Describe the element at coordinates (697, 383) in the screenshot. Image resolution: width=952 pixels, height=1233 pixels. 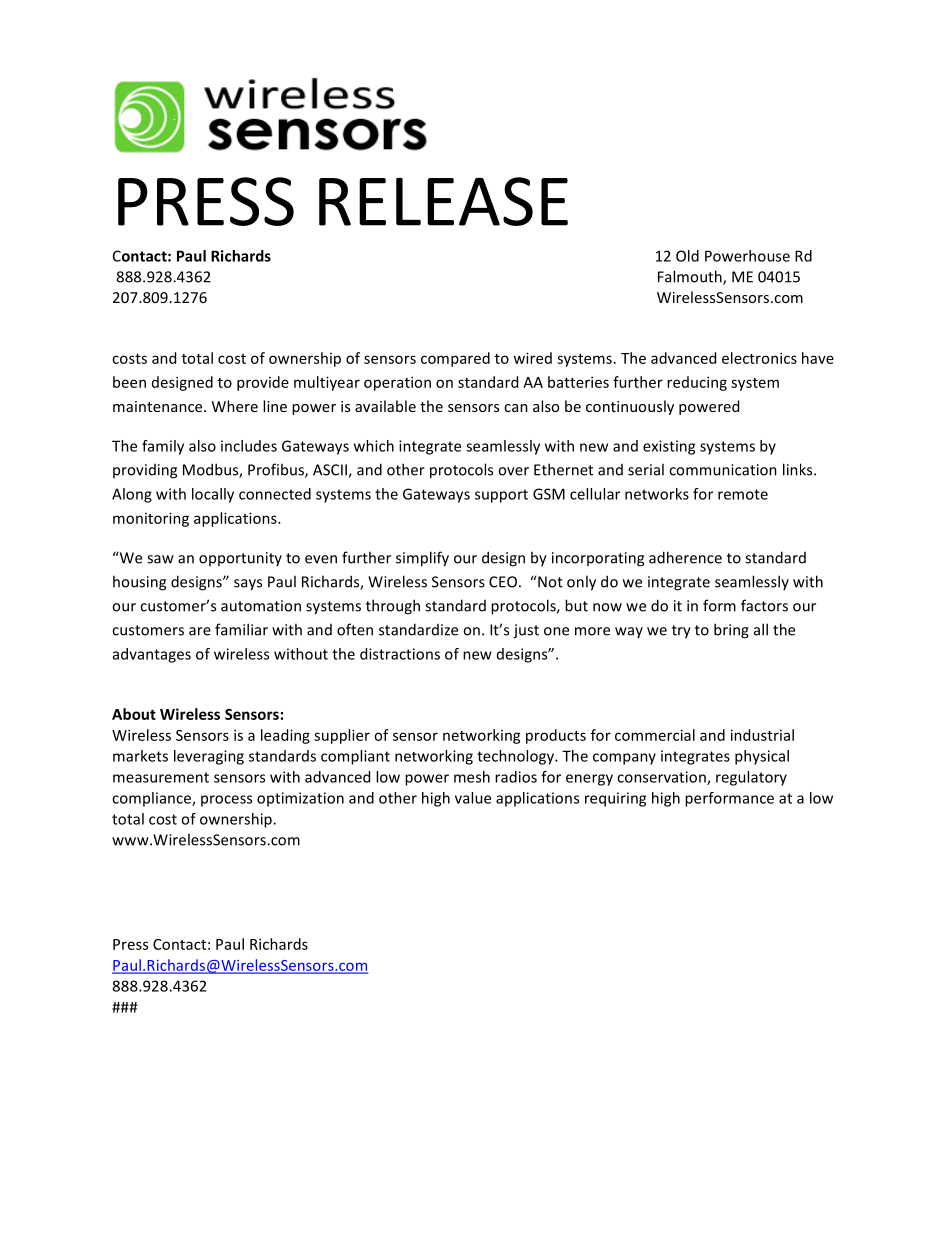
I see `reducing` at that location.
